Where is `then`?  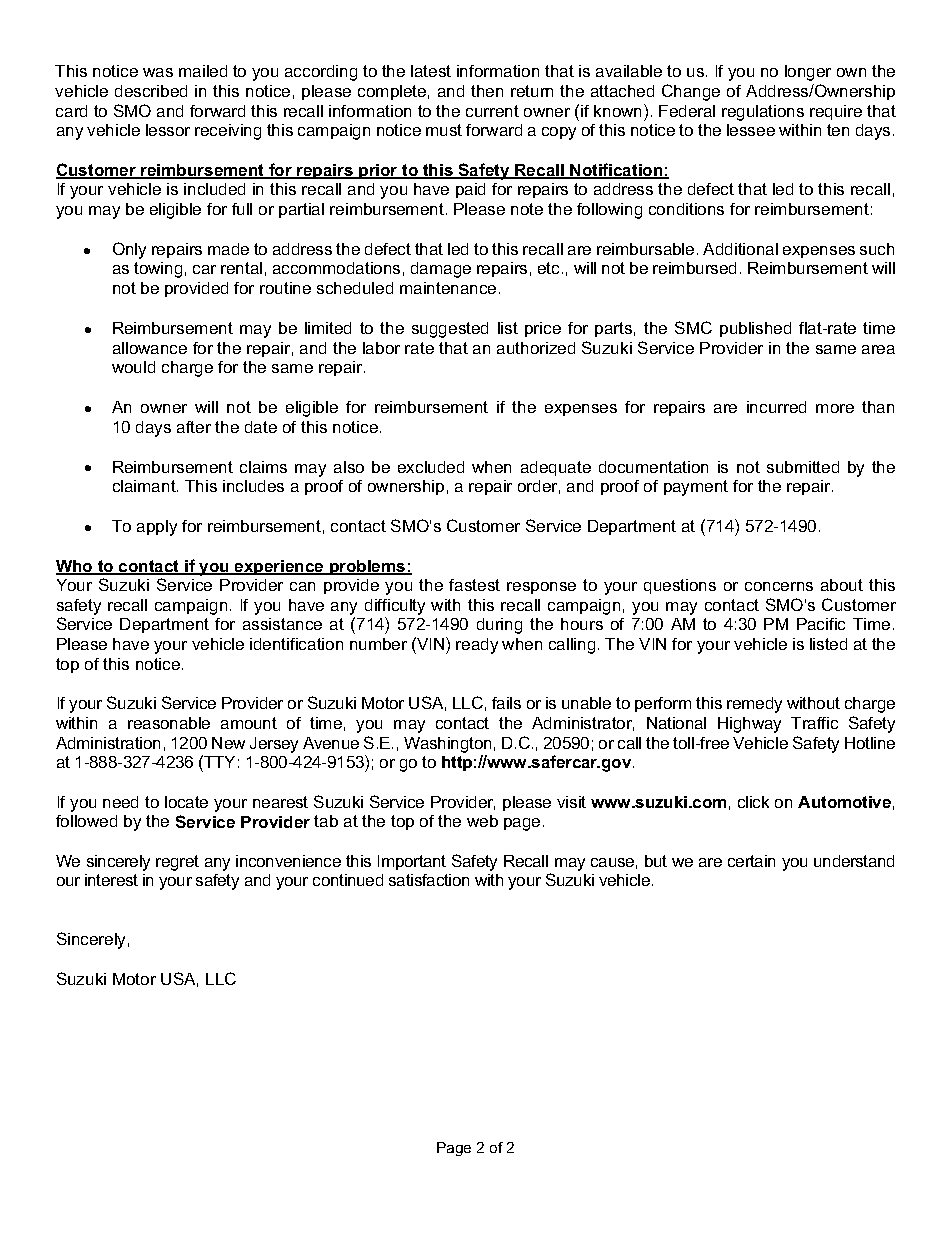 then is located at coordinates (487, 91).
